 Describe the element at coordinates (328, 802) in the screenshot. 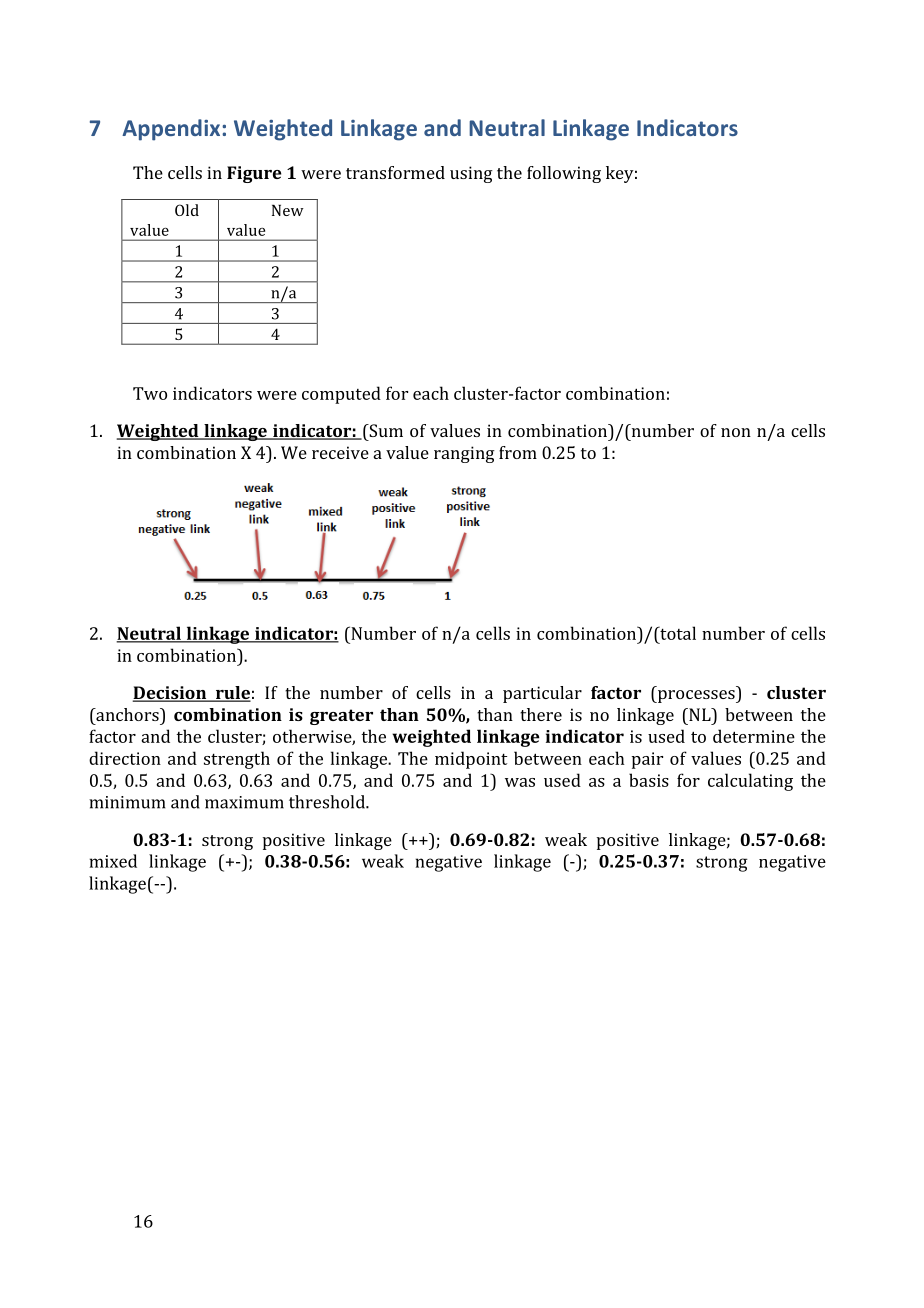

I see `threshold` at that location.
